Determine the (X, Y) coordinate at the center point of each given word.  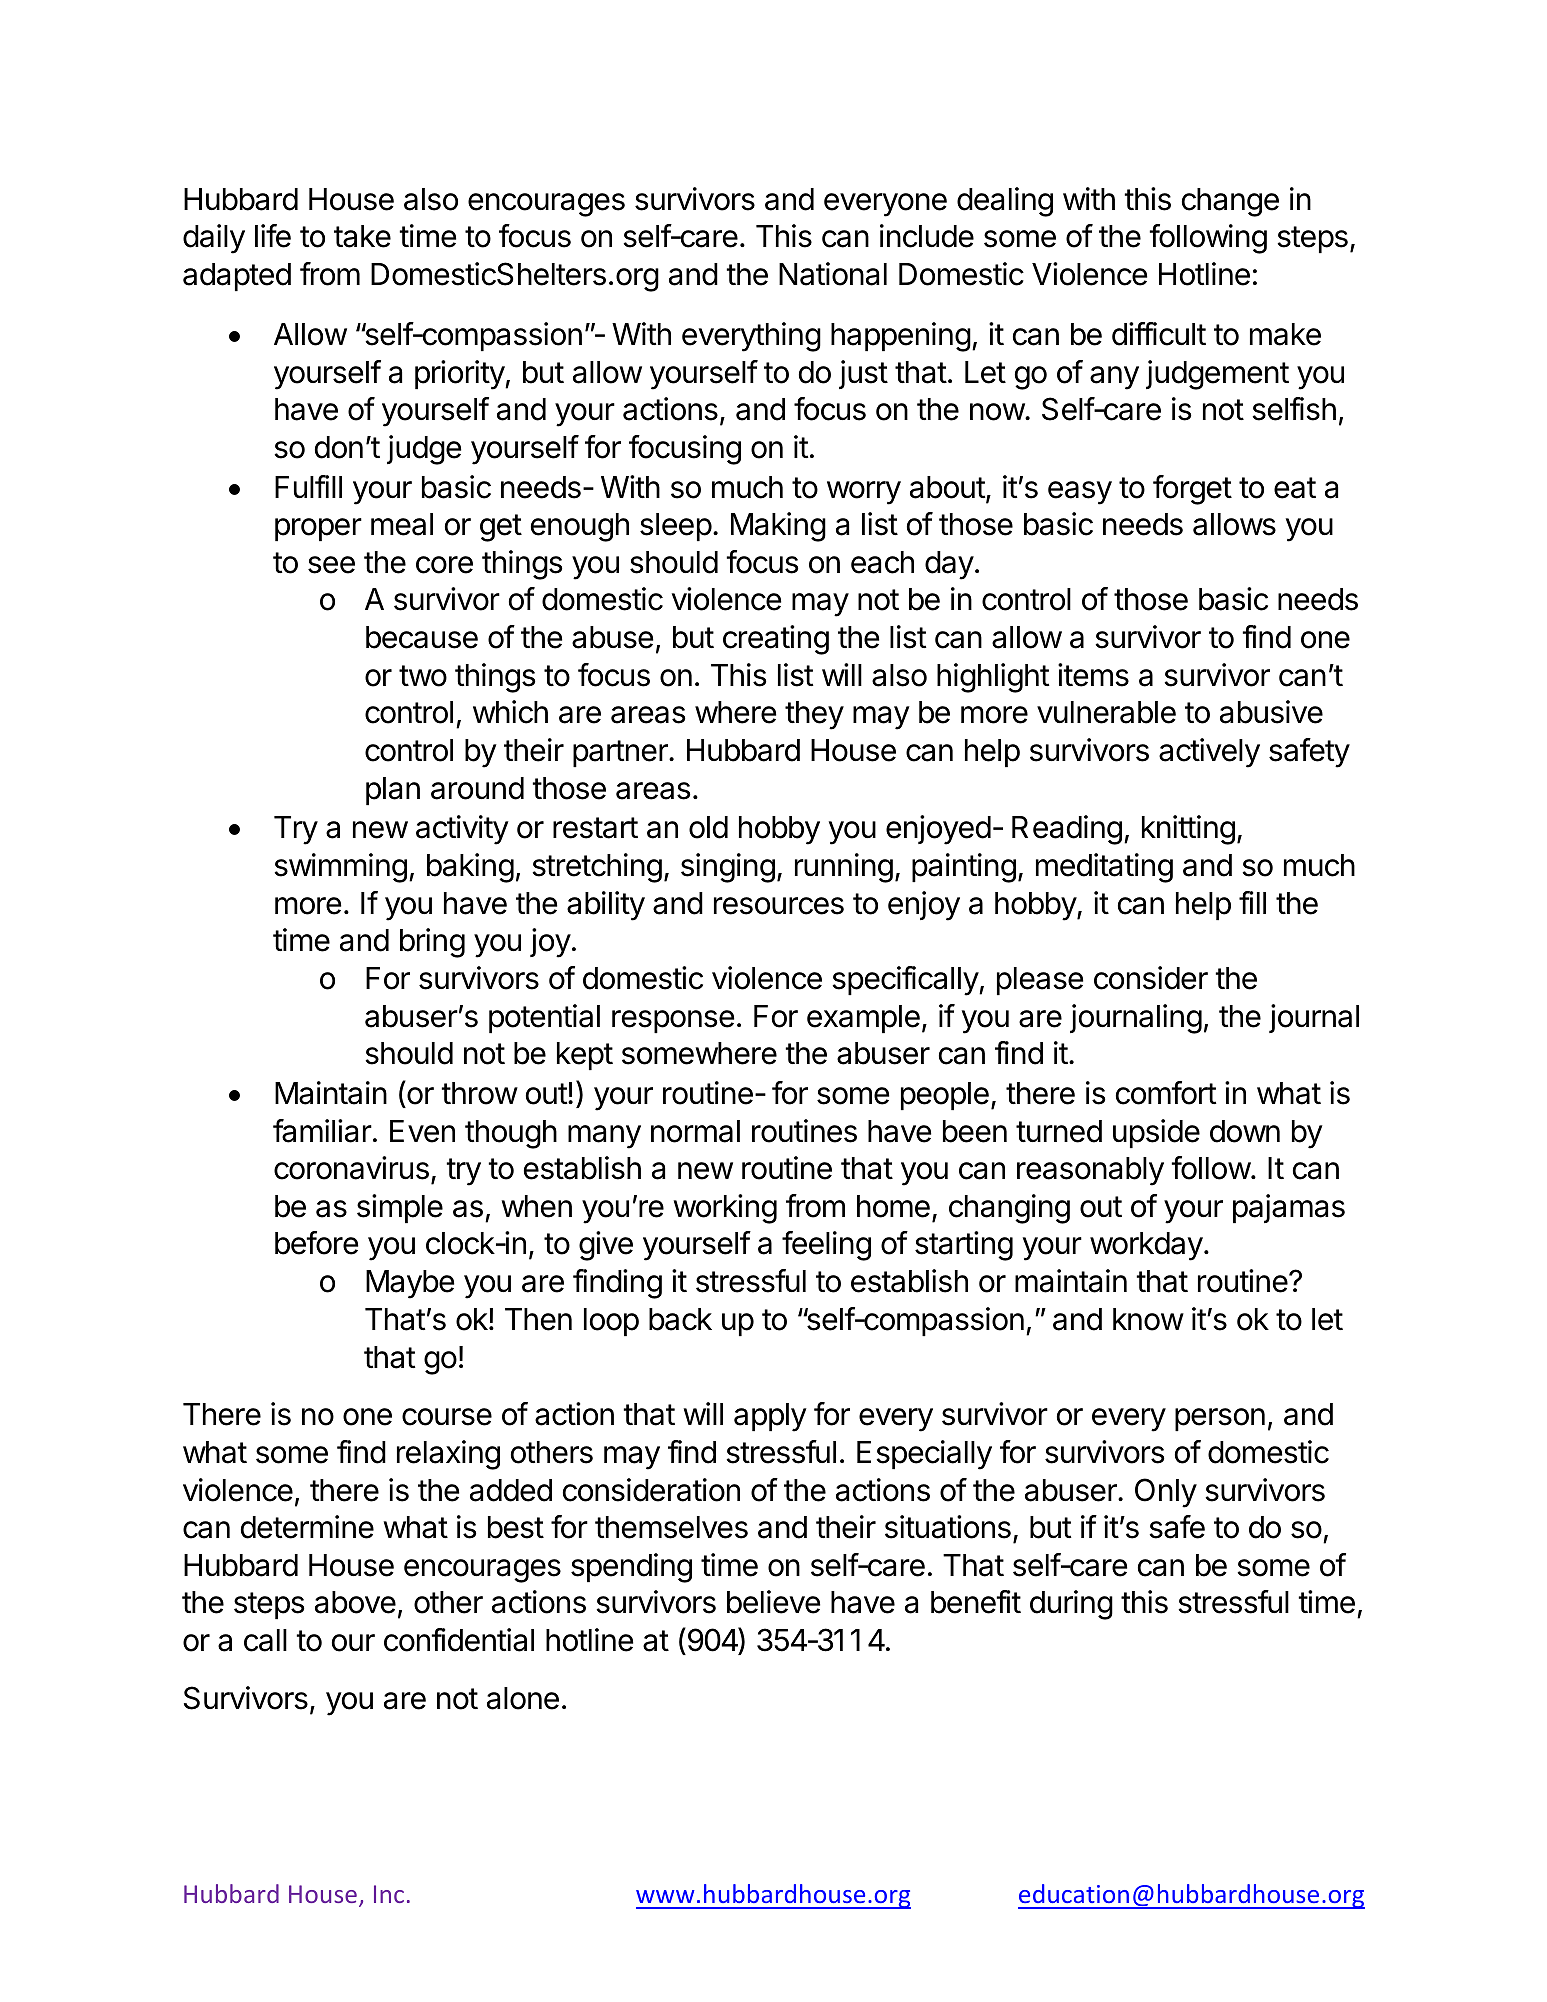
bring (432, 943)
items (1093, 675)
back (680, 1319)
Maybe (410, 1284)
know (1148, 1319)
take (362, 236)
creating (776, 640)
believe (774, 1602)
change (1230, 202)
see (331, 565)
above (355, 1602)
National (833, 274)
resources (779, 906)
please (1040, 981)
